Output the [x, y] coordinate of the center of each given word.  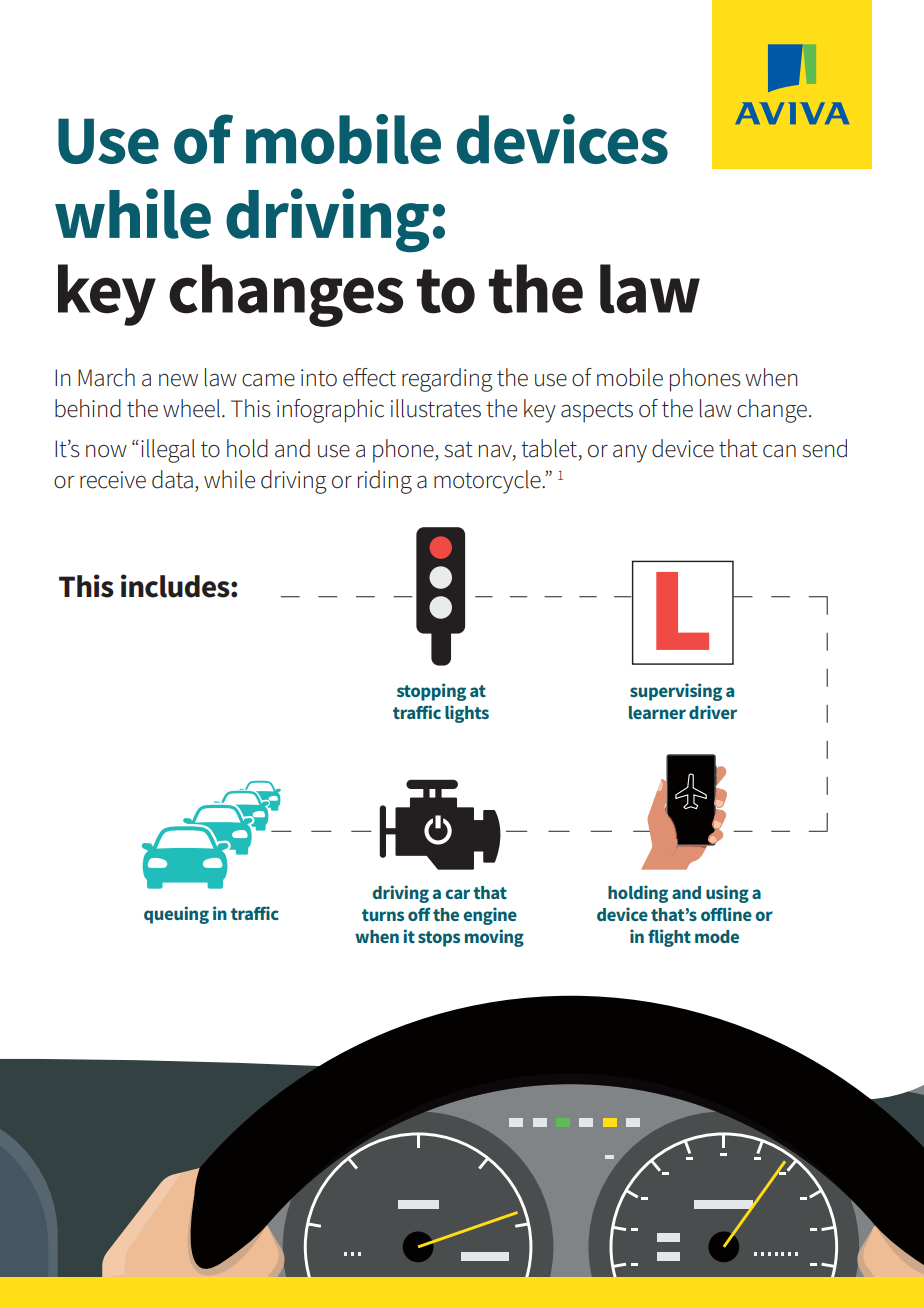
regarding [447, 380]
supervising [676, 692]
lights [467, 714]
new [178, 380]
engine [490, 916]
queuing [176, 915]
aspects [597, 412]
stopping [431, 692]
